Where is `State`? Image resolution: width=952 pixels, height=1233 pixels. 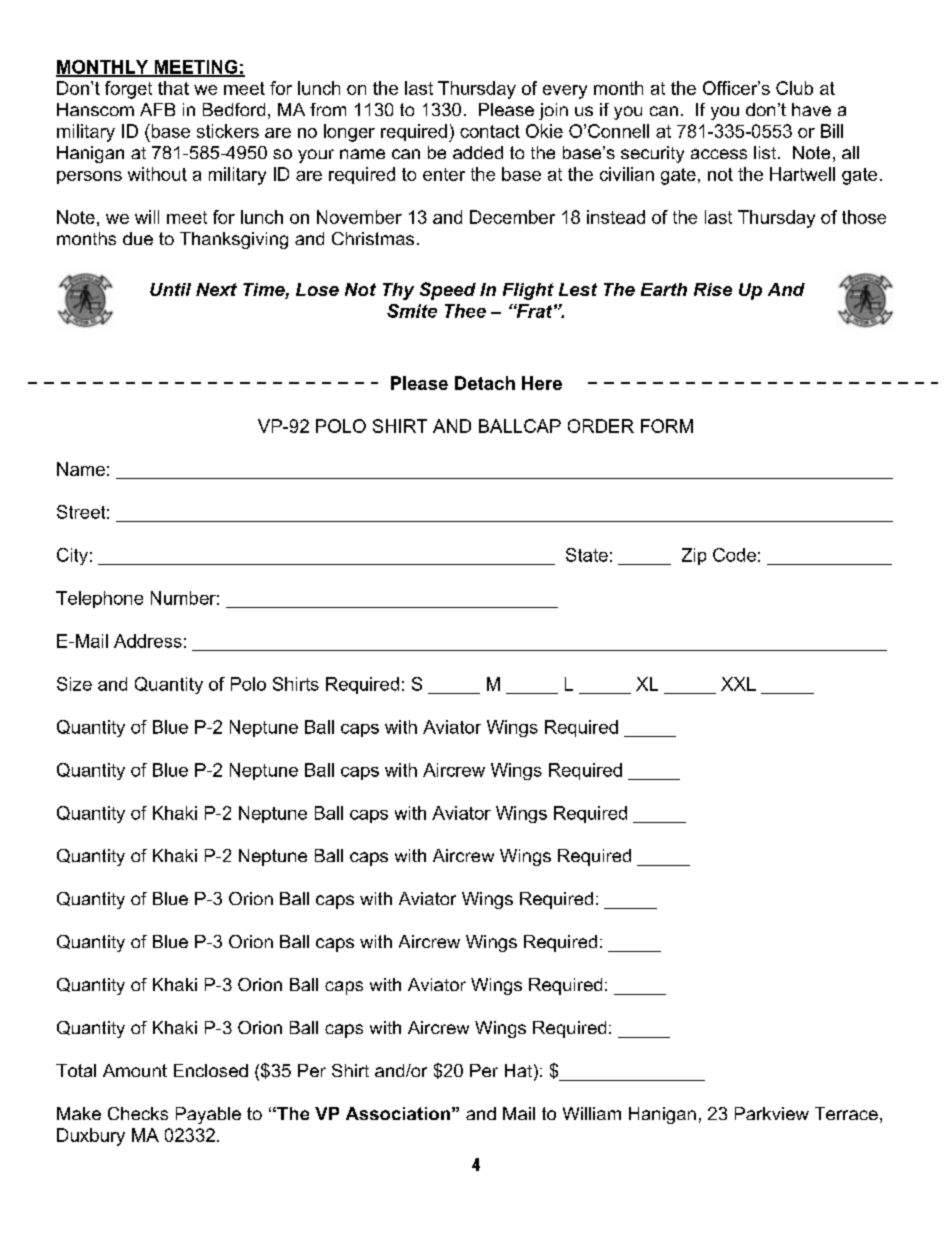 State is located at coordinates (587, 555).
